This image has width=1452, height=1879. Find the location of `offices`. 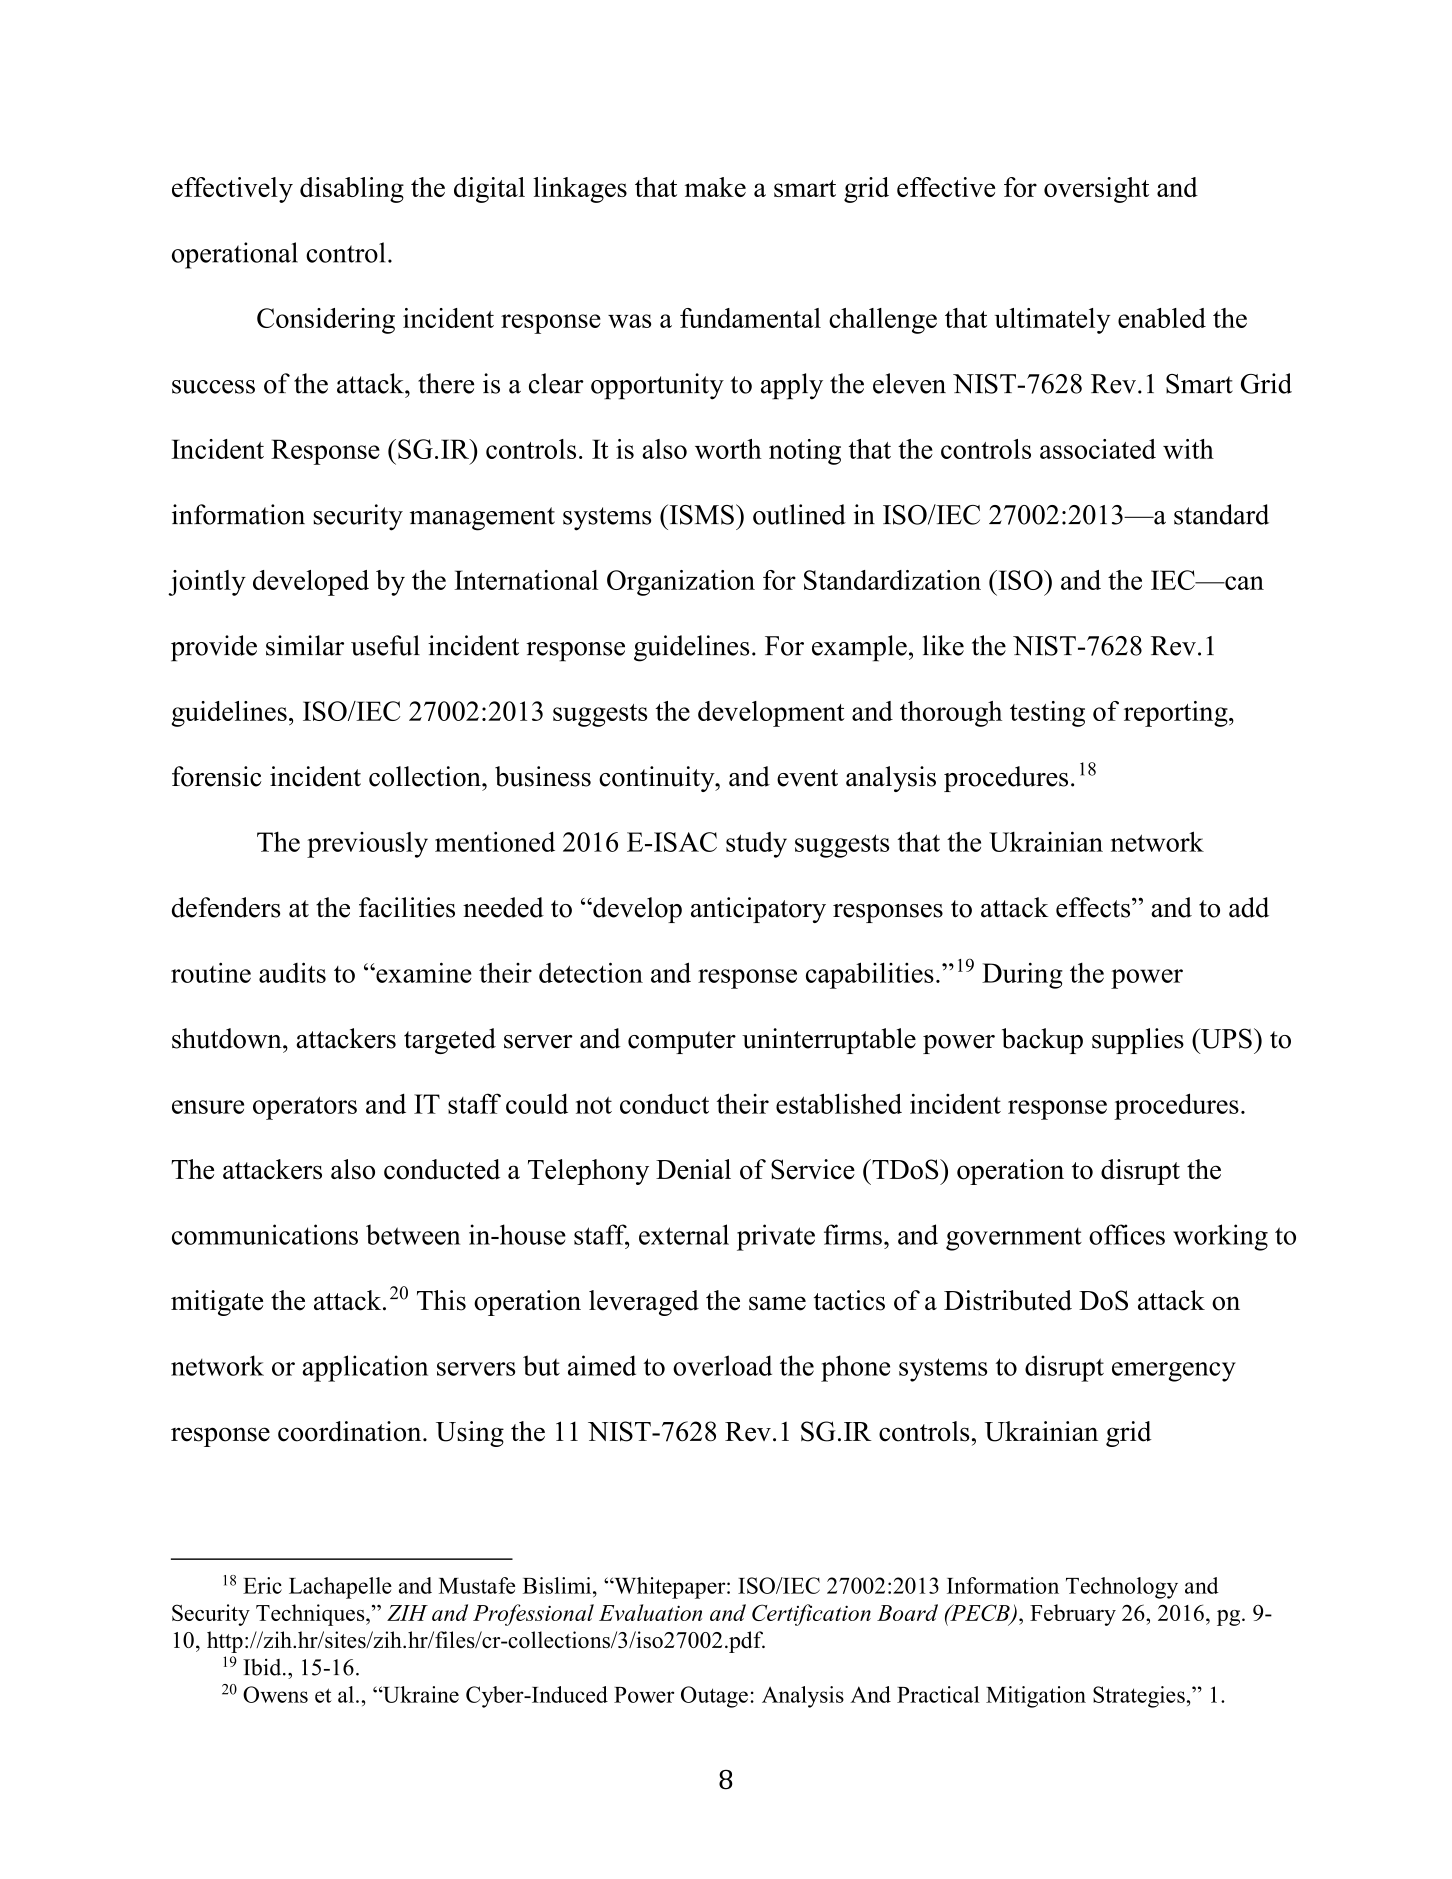

offices is located at coordinates (1127, 1234).
